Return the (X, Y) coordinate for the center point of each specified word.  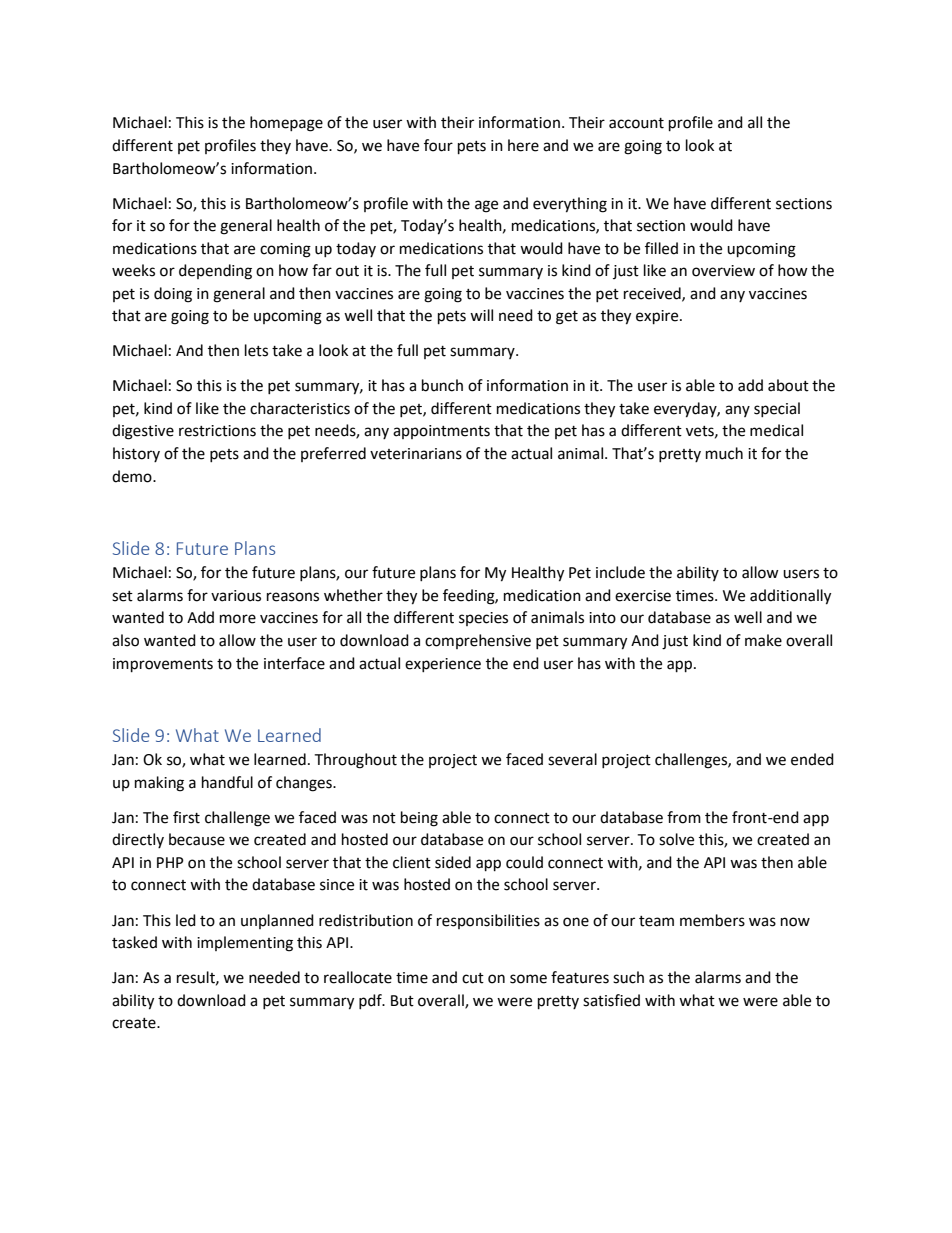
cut (473, 978)
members (712, 920)
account (636, 123)
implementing (245, 944)
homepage (286, 124)
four (438, 145)
